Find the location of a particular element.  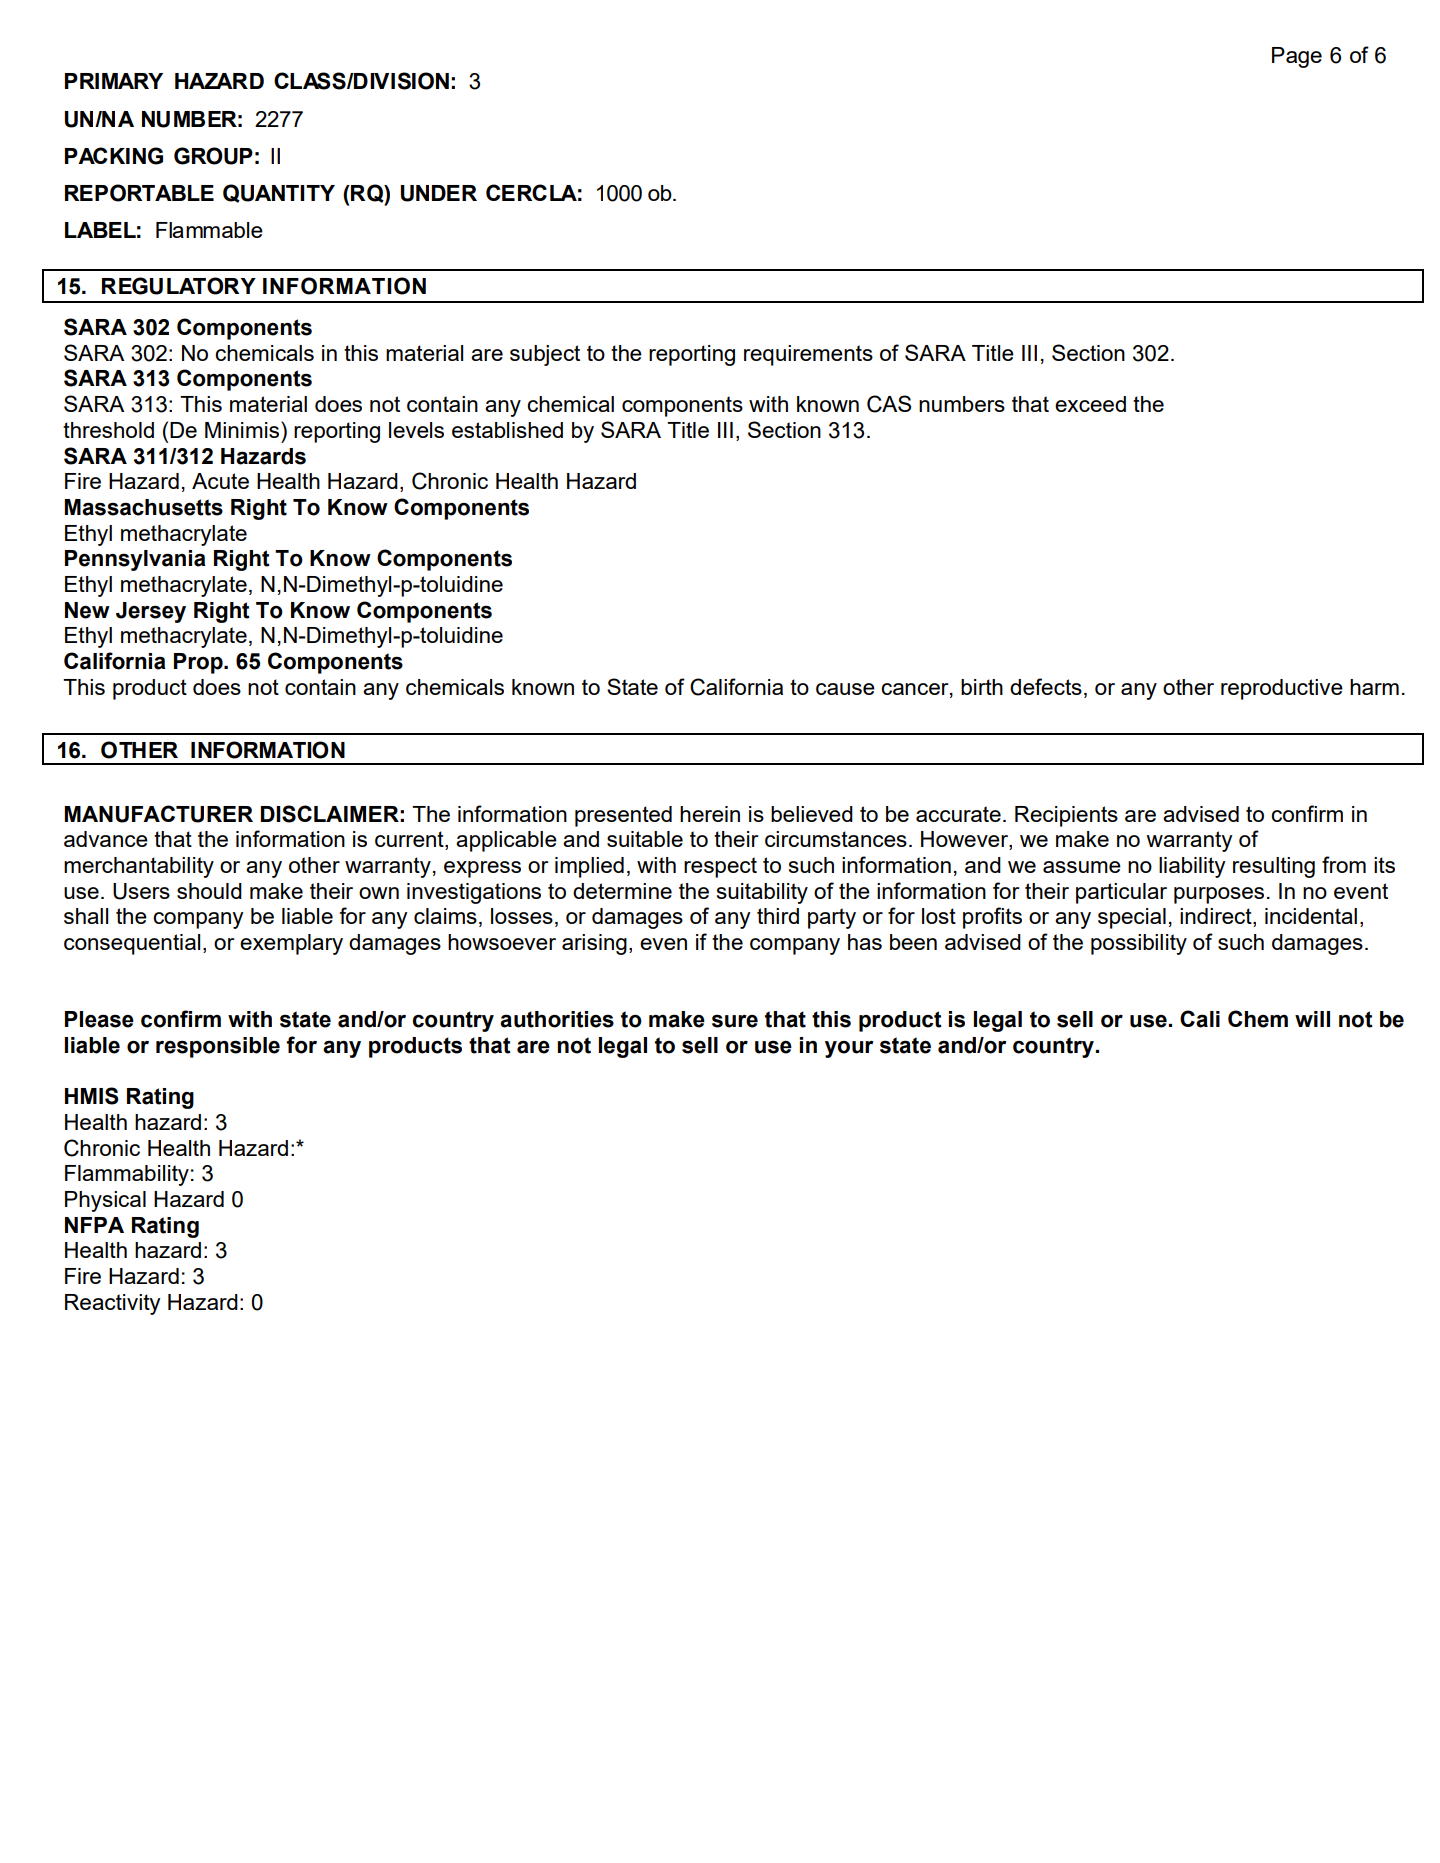

your is located at coordinates (849, 1049).
